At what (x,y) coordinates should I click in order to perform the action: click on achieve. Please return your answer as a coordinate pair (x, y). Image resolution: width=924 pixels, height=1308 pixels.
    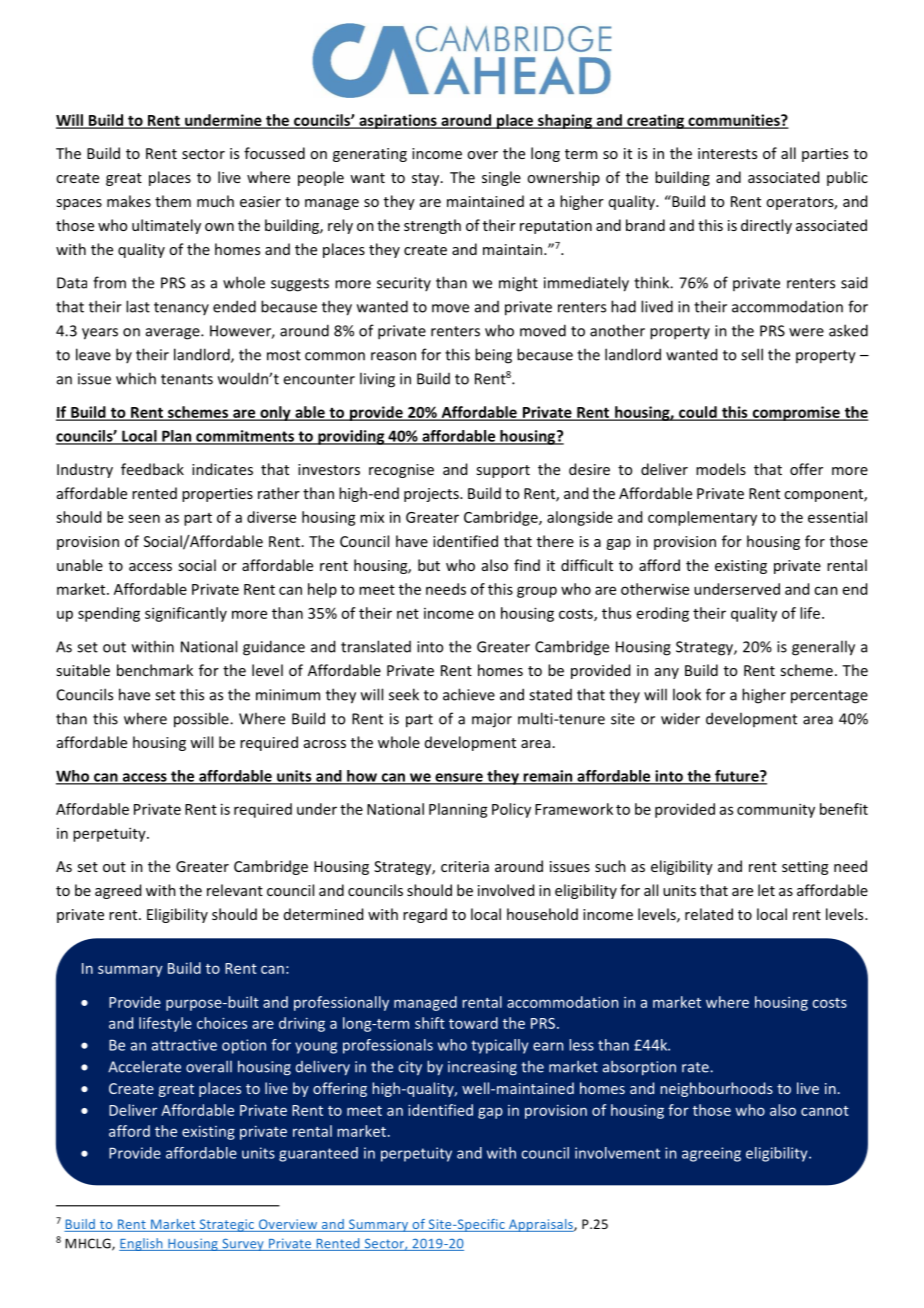
    Looking at the image, I should click on (469, 694).
